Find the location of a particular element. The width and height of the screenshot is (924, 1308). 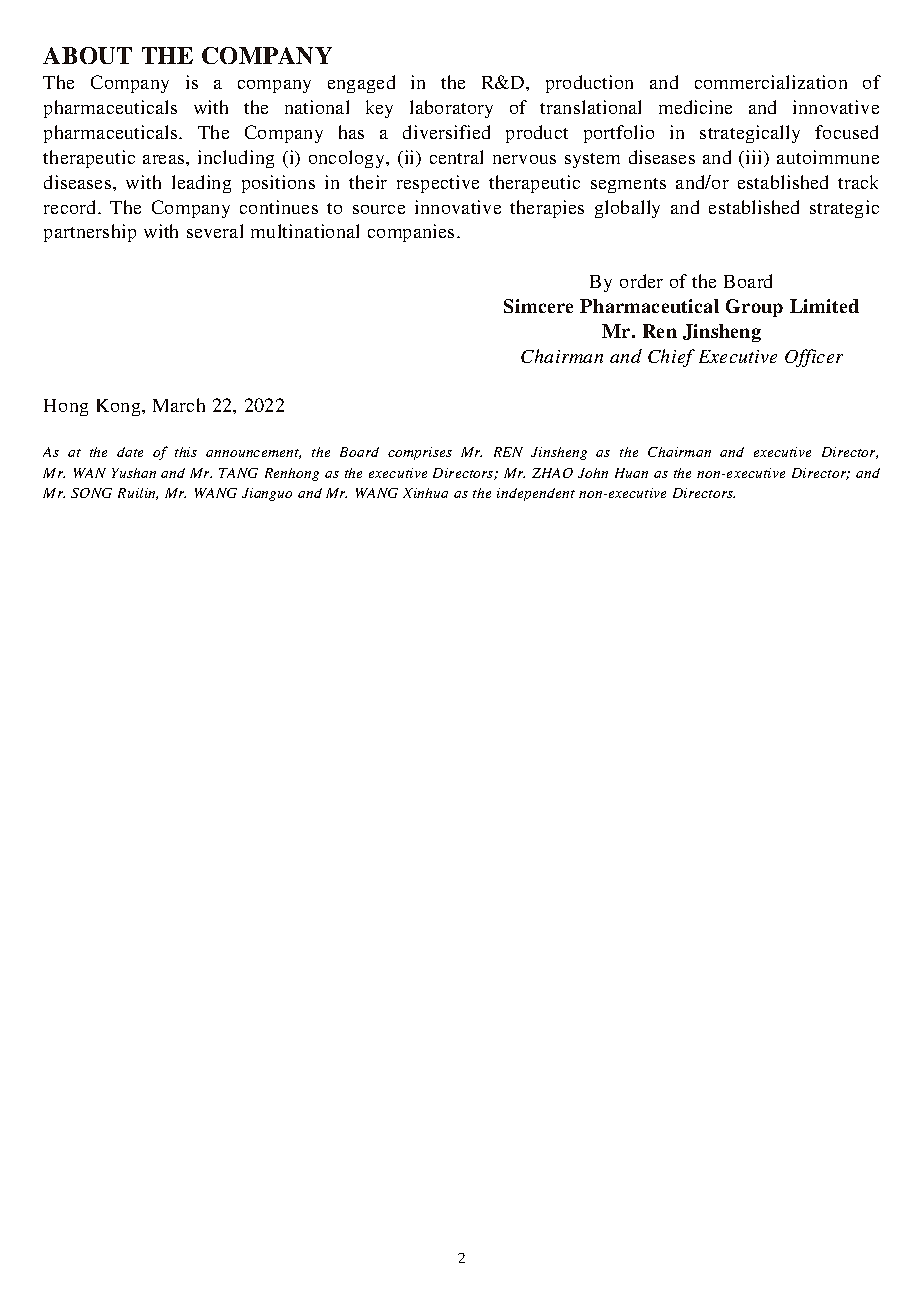

engaged is located at coordinates (361, 84).
